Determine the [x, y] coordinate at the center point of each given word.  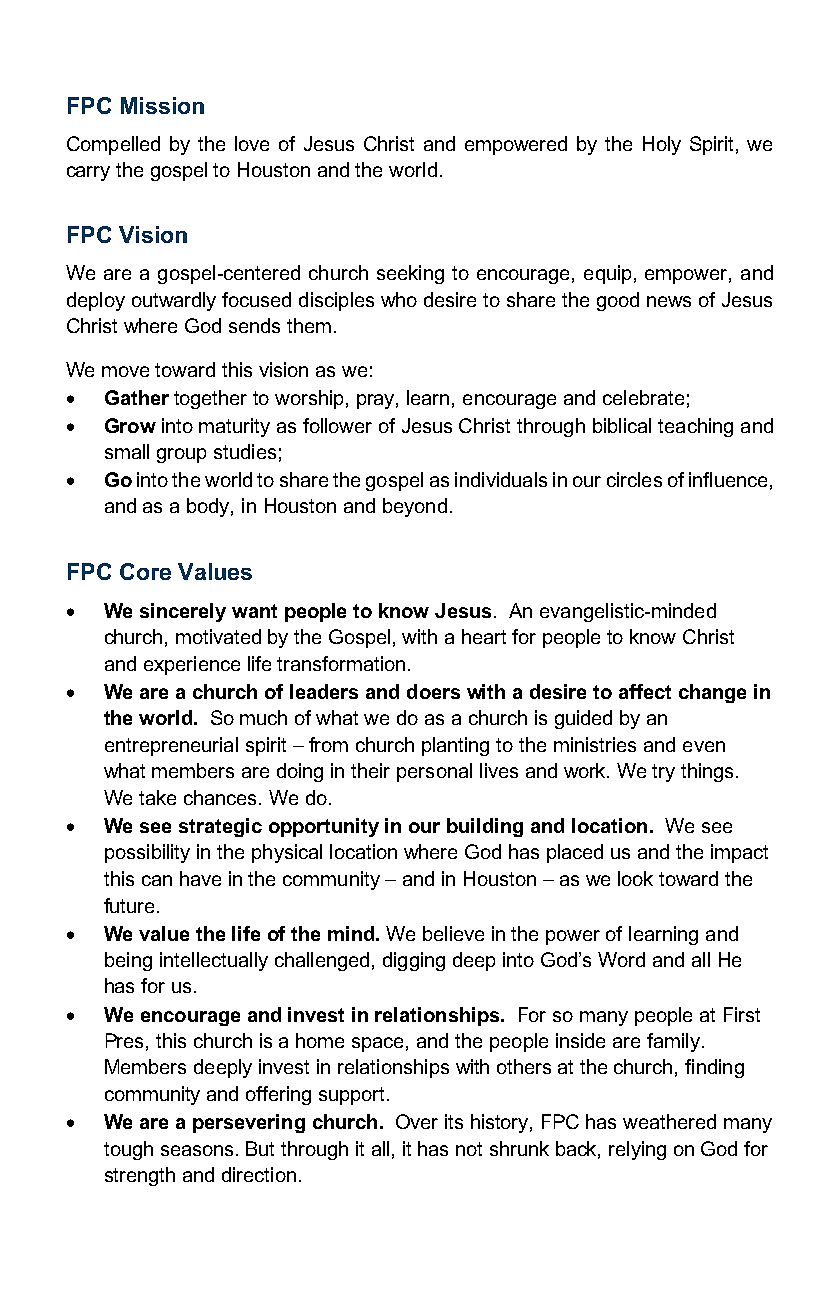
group [181, 455]
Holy [662, 145]
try [663, 773]
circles [634, 479]
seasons [199, 1150]
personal [434, 772]
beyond [415, 507]
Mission [162, 105]
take [157, 797]
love [252, 143]
